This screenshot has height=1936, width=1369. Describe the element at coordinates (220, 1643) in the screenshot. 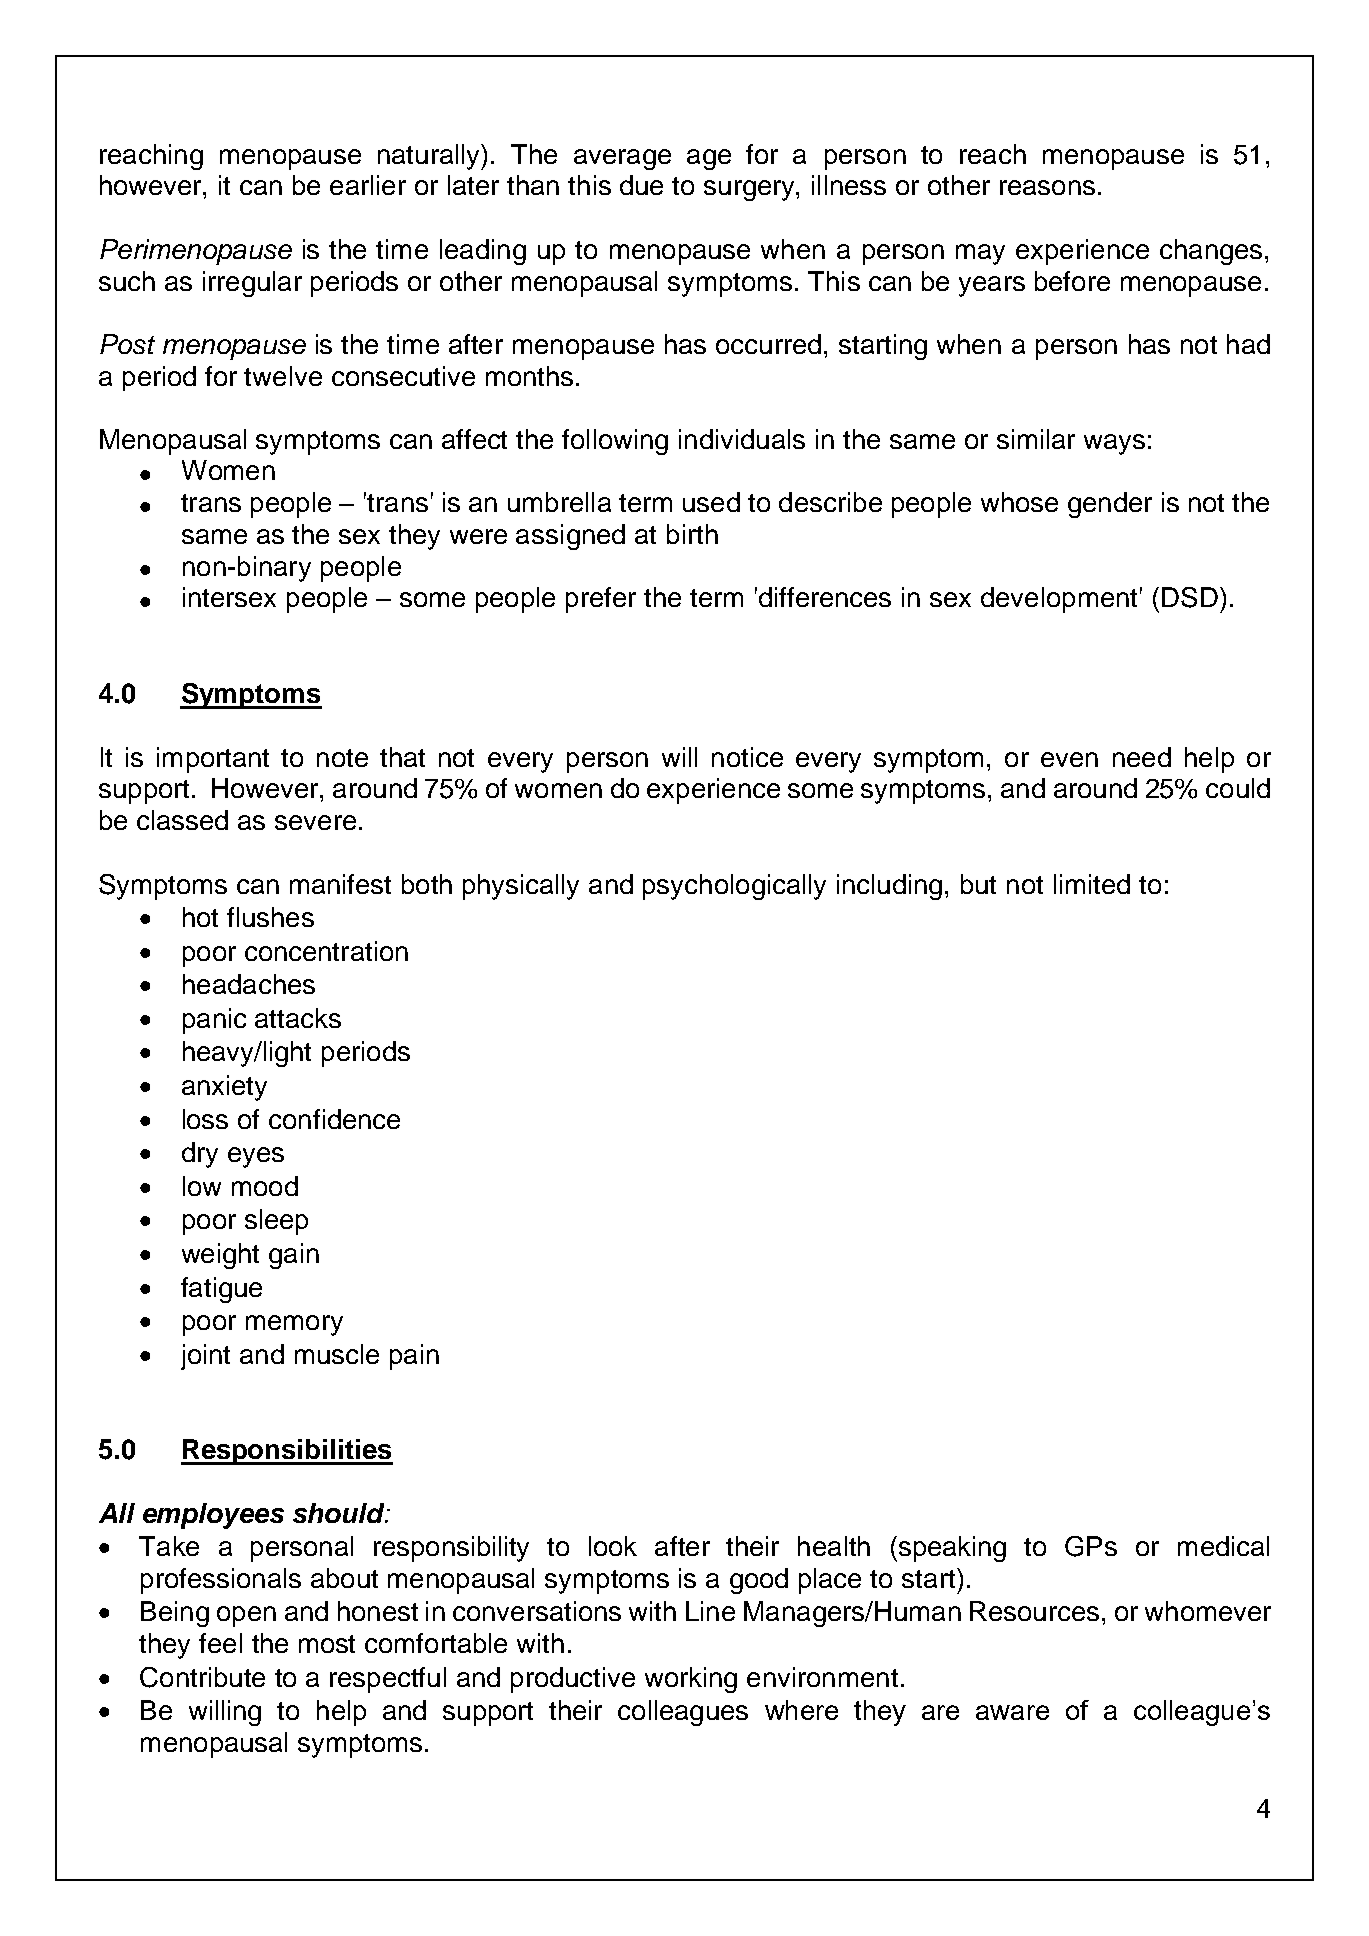

I see `feel` at that location.
